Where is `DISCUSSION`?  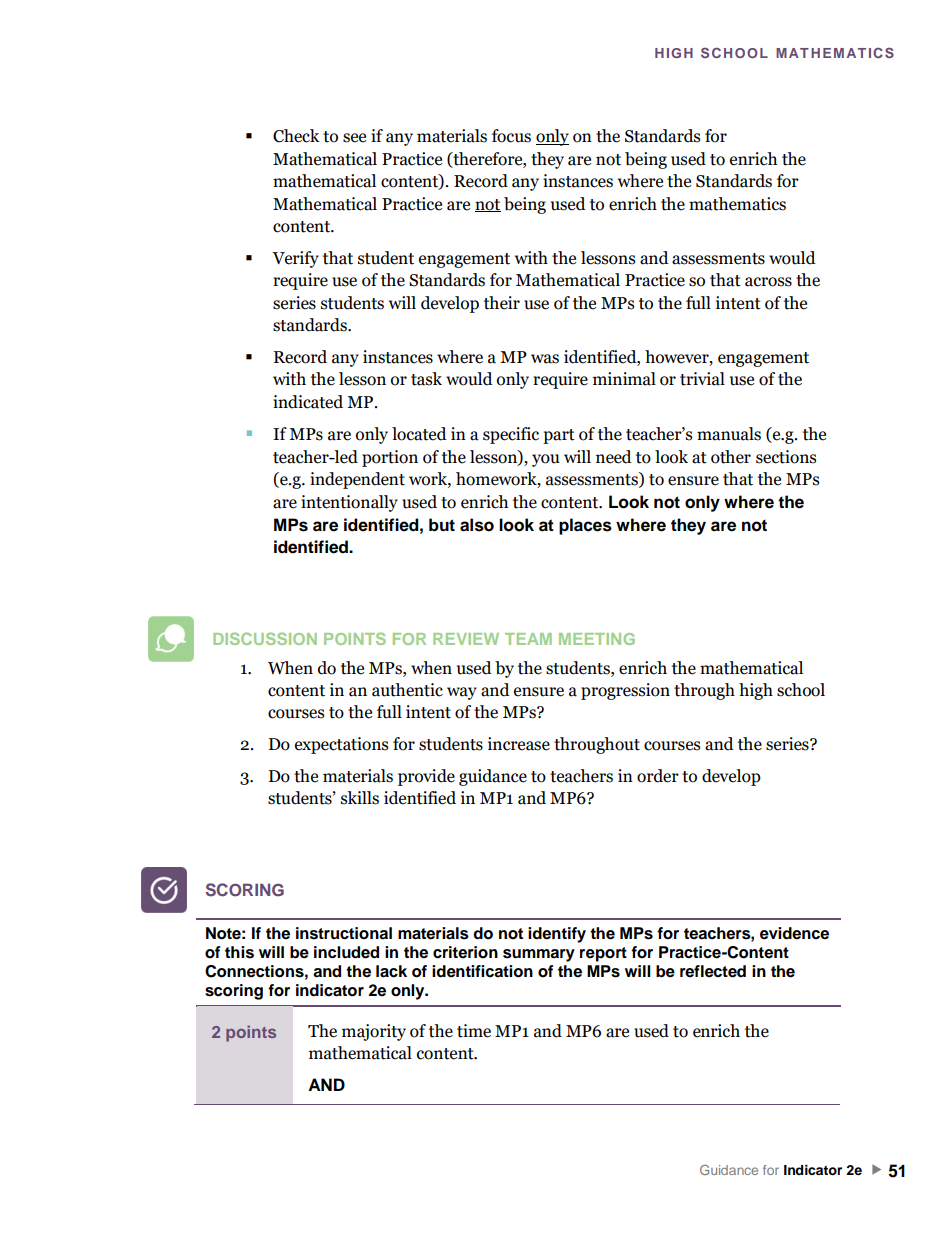 DISCUSSION is located at coordinates (265, 638).
